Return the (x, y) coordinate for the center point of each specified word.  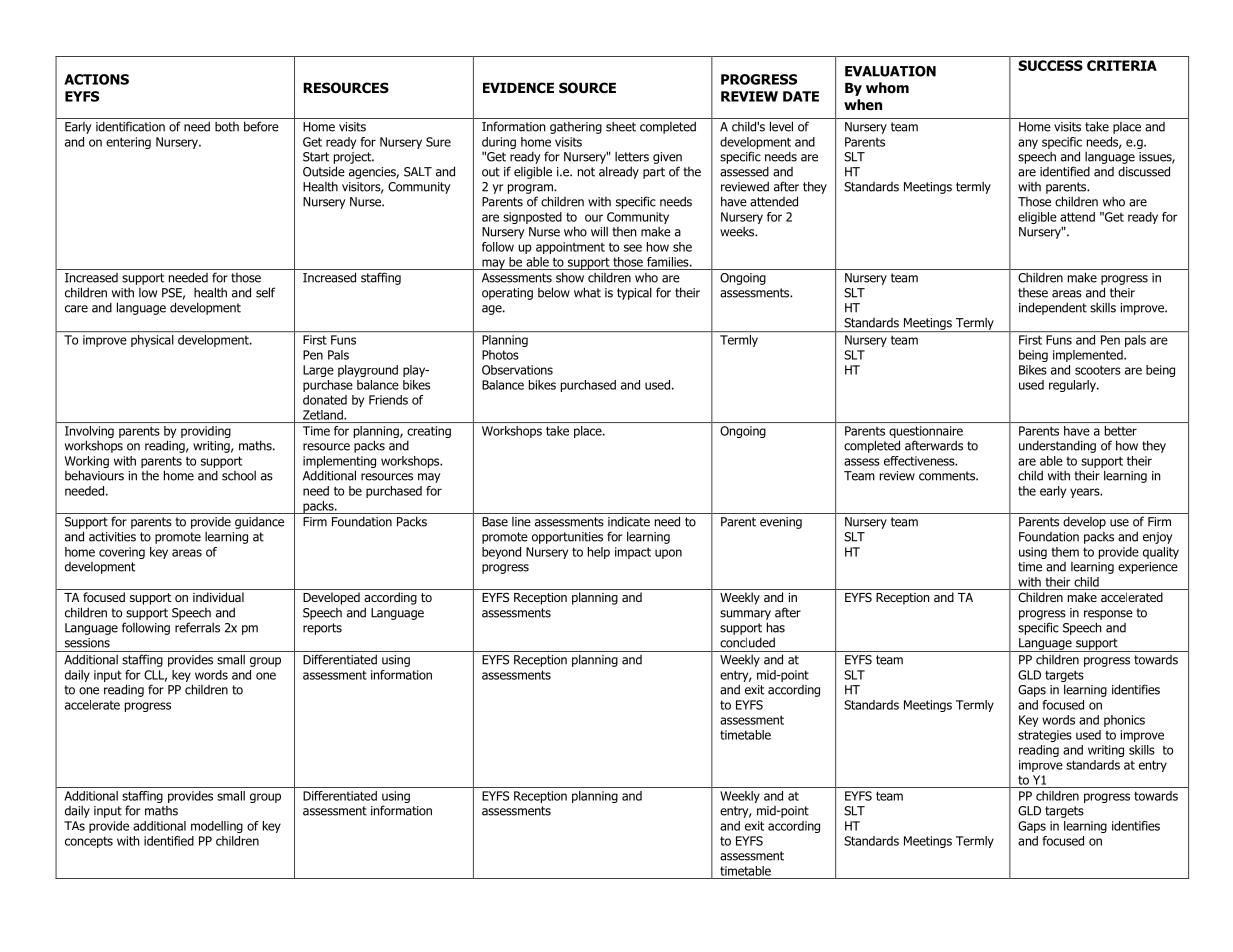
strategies (1045, 736)
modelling (217, 827)
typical (634, 293)
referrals (197, 627)
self (265, 292)
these (1033, 293)
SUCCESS (1050, 65)
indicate (629, 521)
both (227, 127)
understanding (1057, 446)
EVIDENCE (518, 87)
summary (745, 615)
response (1108, 615)
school (239, 476)
